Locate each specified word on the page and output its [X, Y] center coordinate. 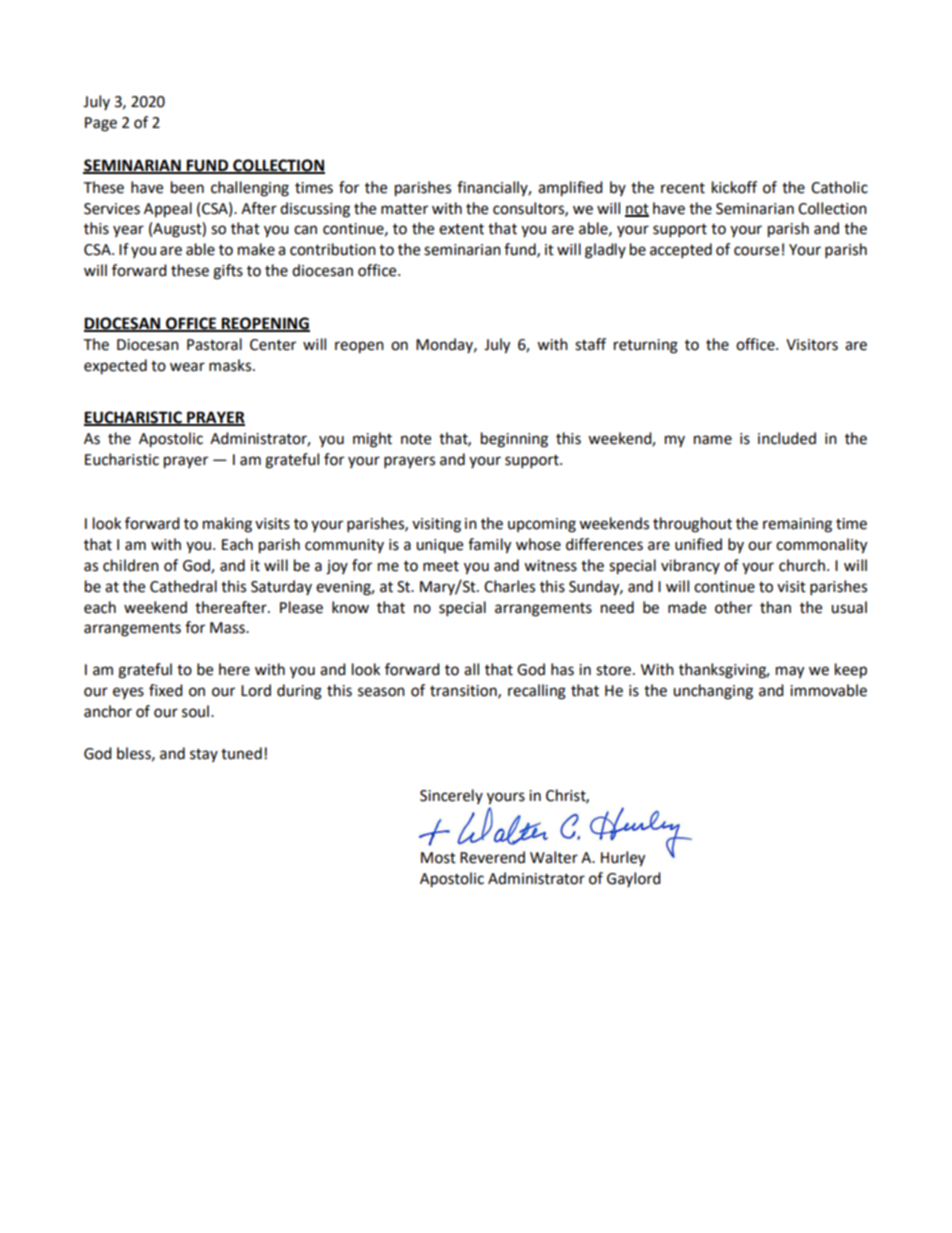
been [187, 187]
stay [204, 755]
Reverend [492, 857]
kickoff [734, 187]
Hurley [623, 859]
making [227, 525]
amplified [570, 189]
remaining [797, 525]
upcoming [542, 525]
